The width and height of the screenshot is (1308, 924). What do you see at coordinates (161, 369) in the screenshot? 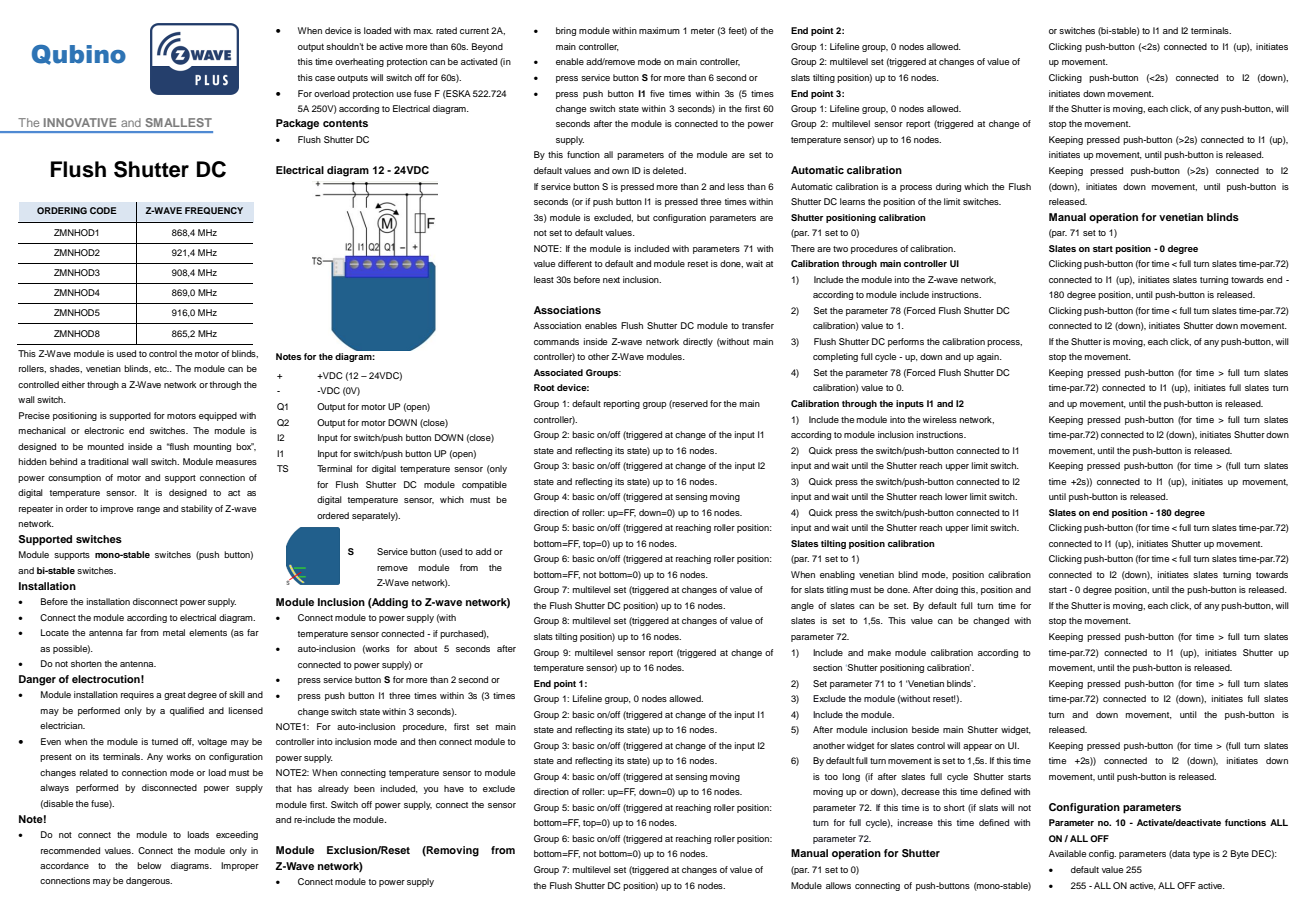
I see `etc` at bounding box center [161, 369].
